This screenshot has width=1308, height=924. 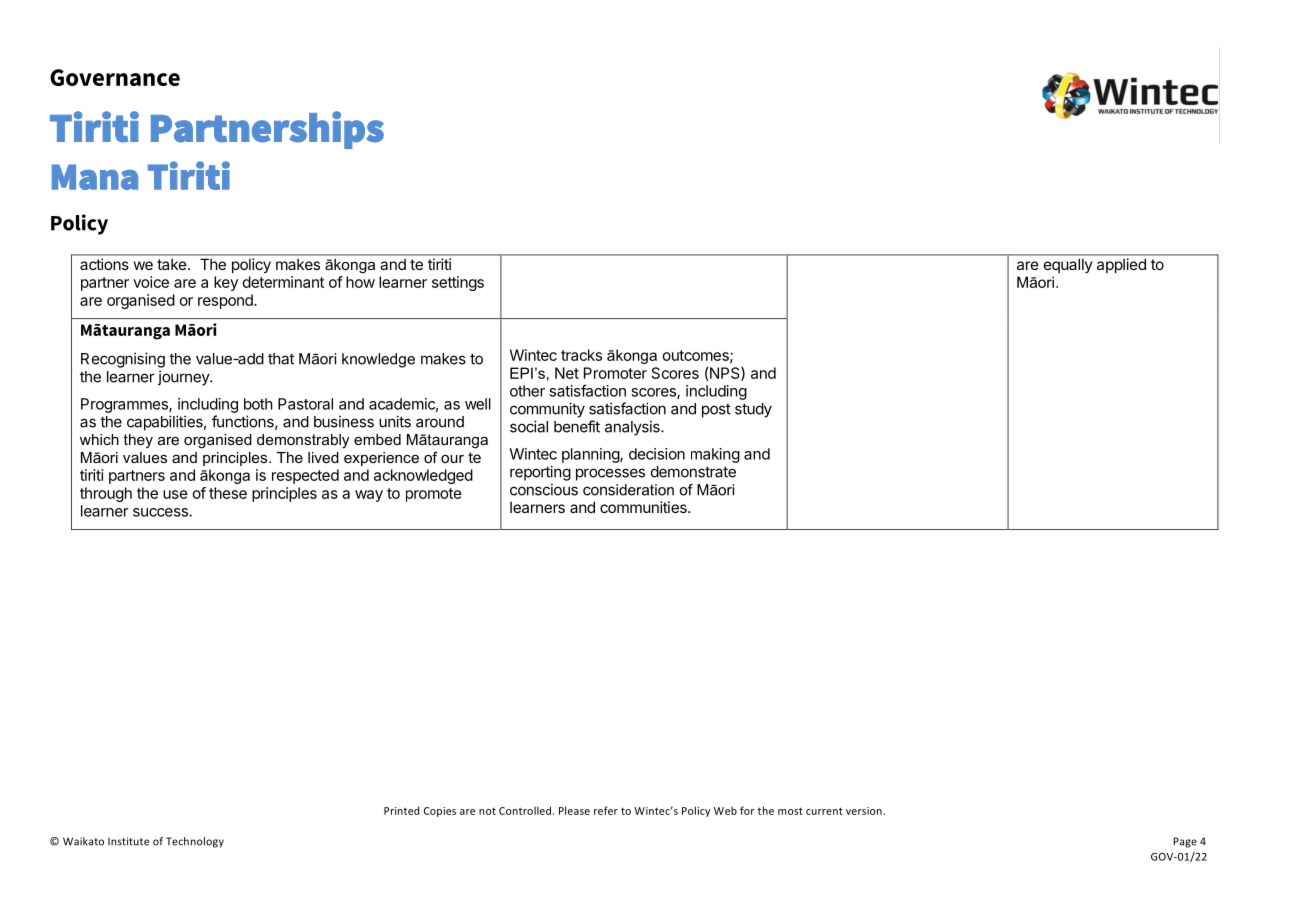 What do you see at coordinates (1185, 842) in the screenshot?
I see `Page` at bounding box center [1185, 842].
